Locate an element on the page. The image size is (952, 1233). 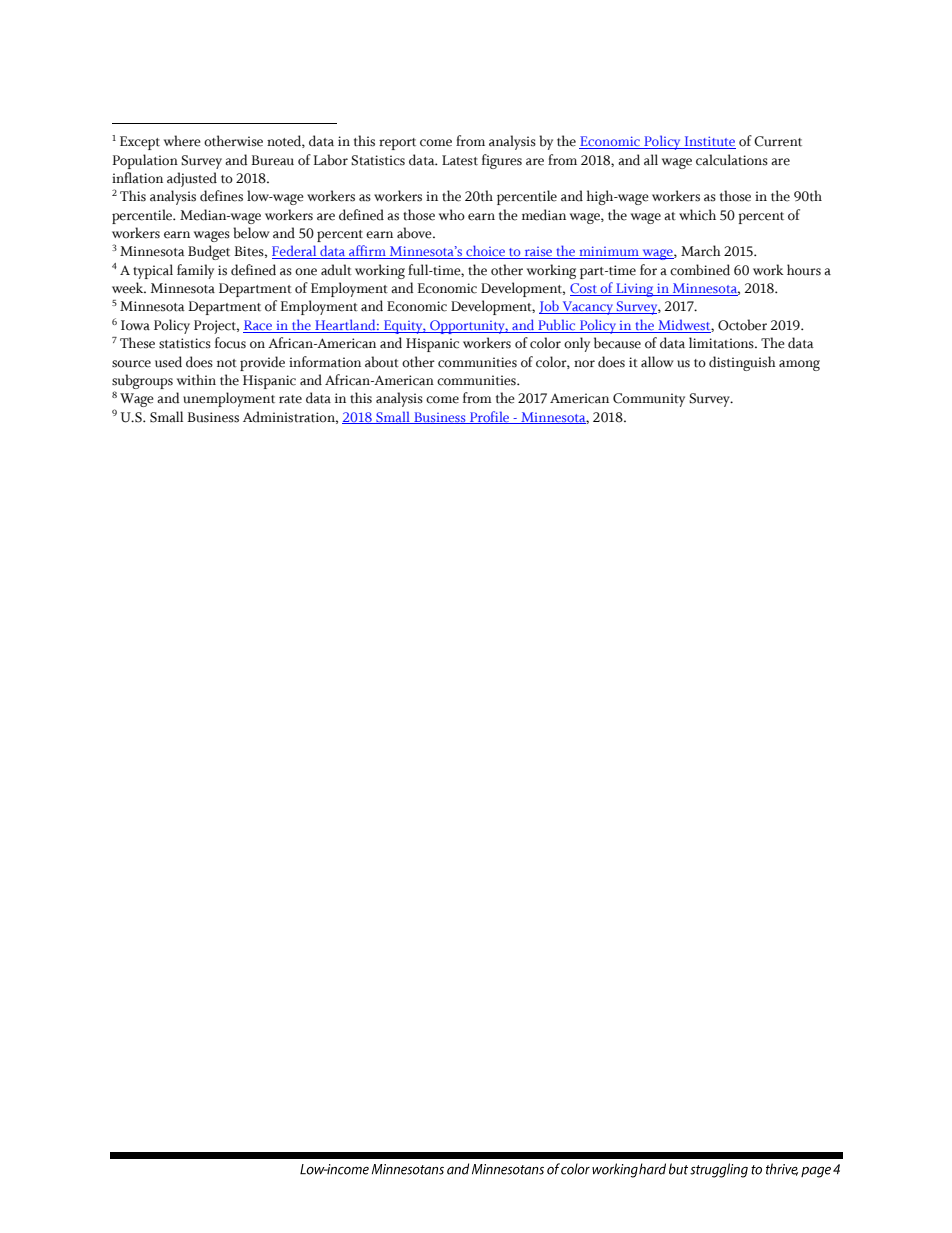
where is located at coordinates (182, 141).
